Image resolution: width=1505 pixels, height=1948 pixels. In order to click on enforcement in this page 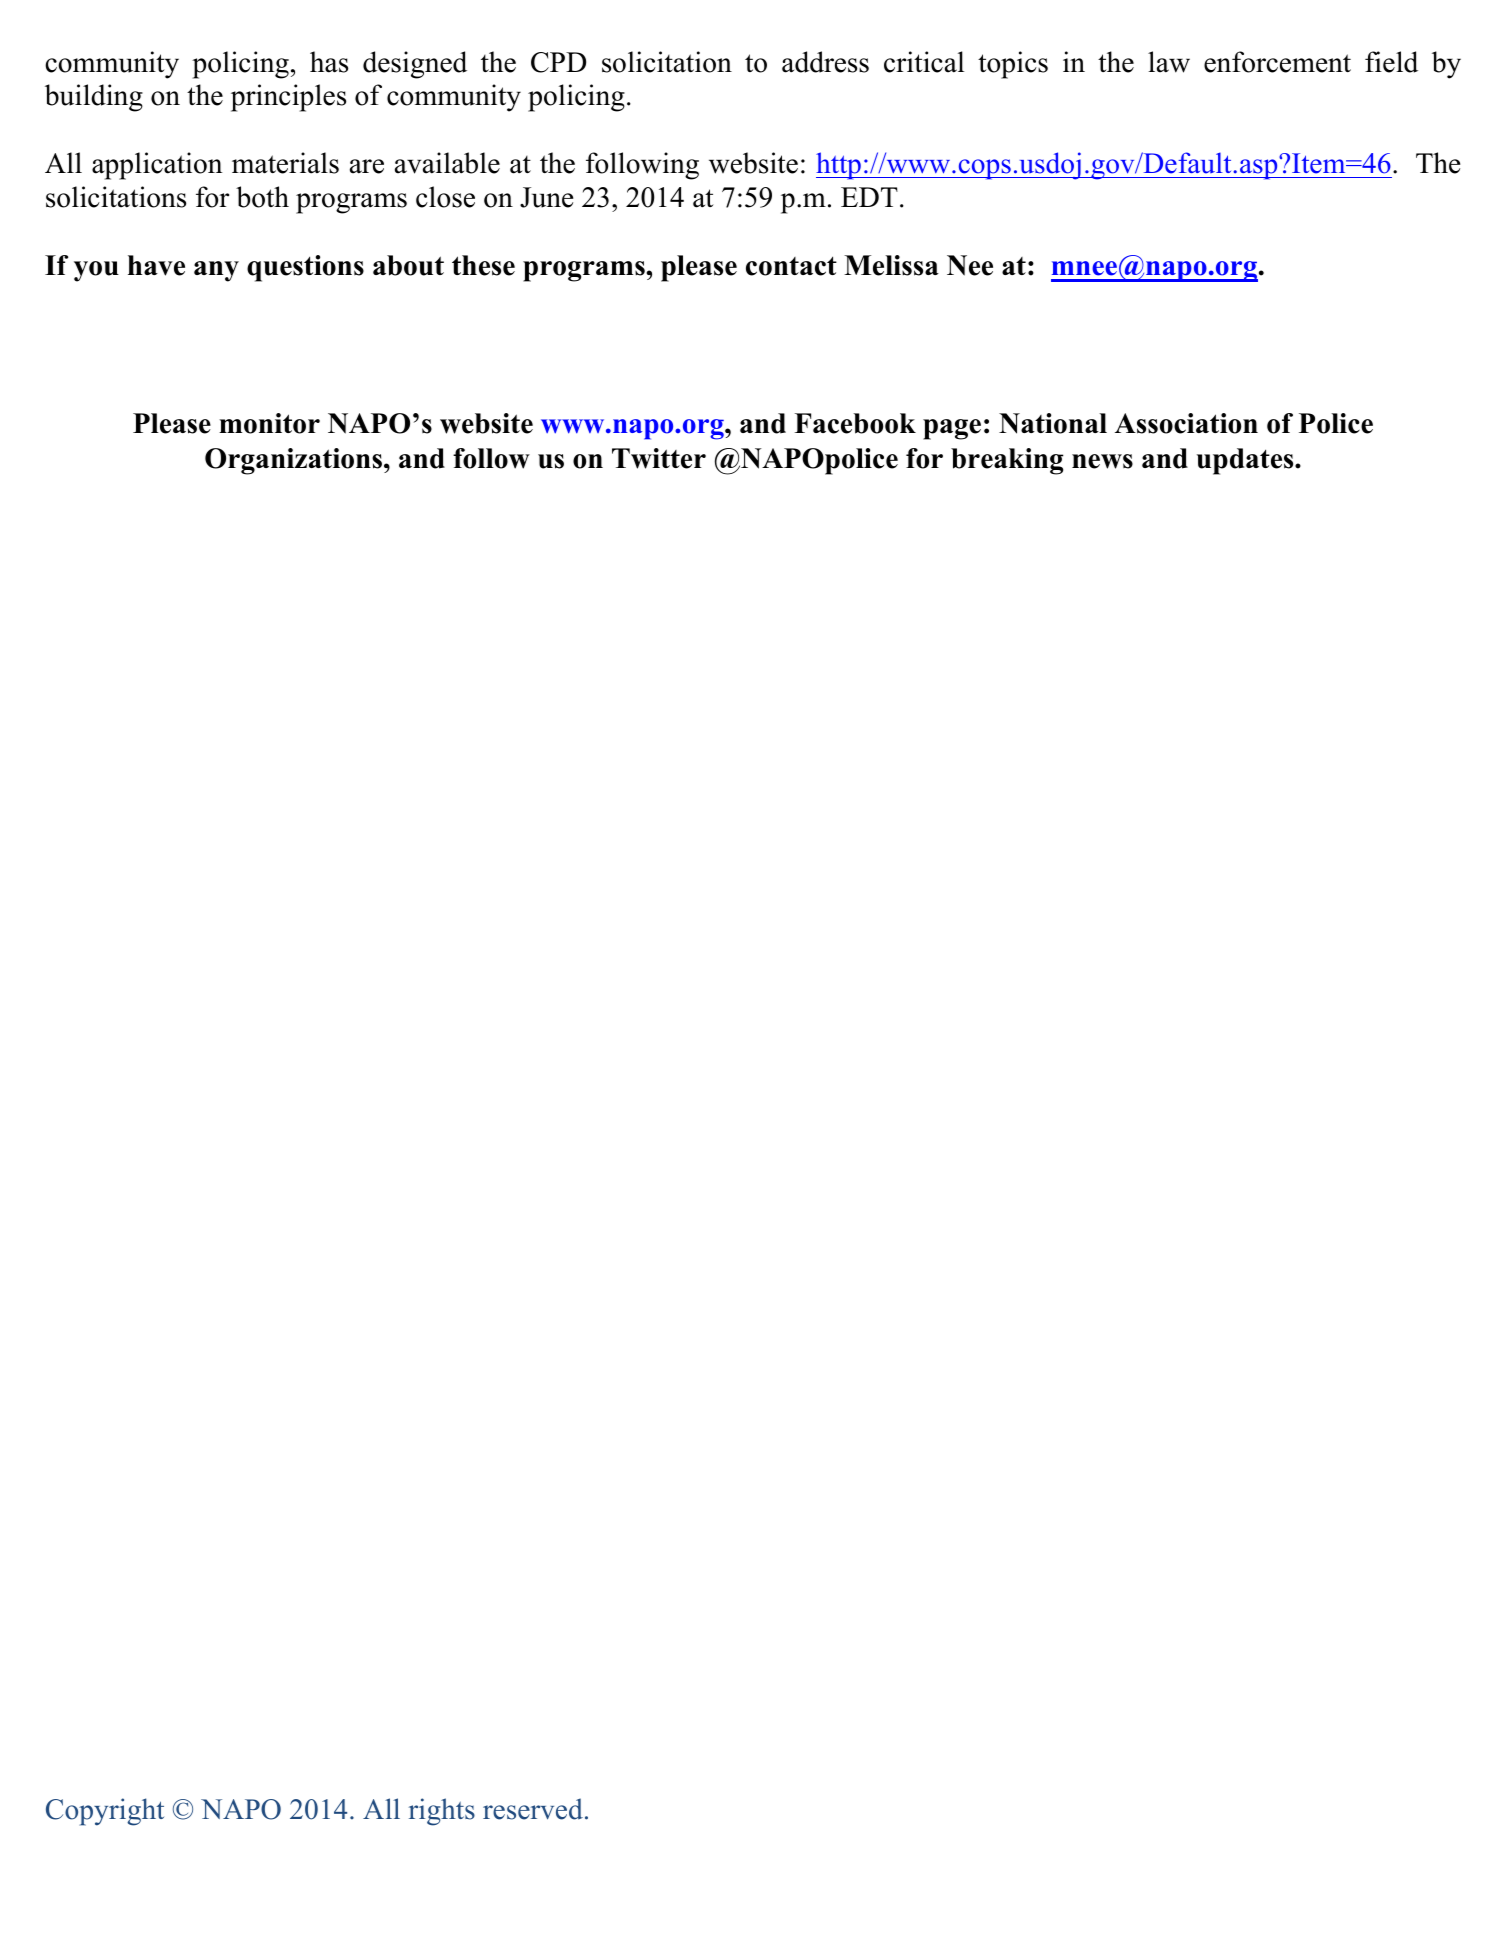, I will do `click(1277, 62)`.
